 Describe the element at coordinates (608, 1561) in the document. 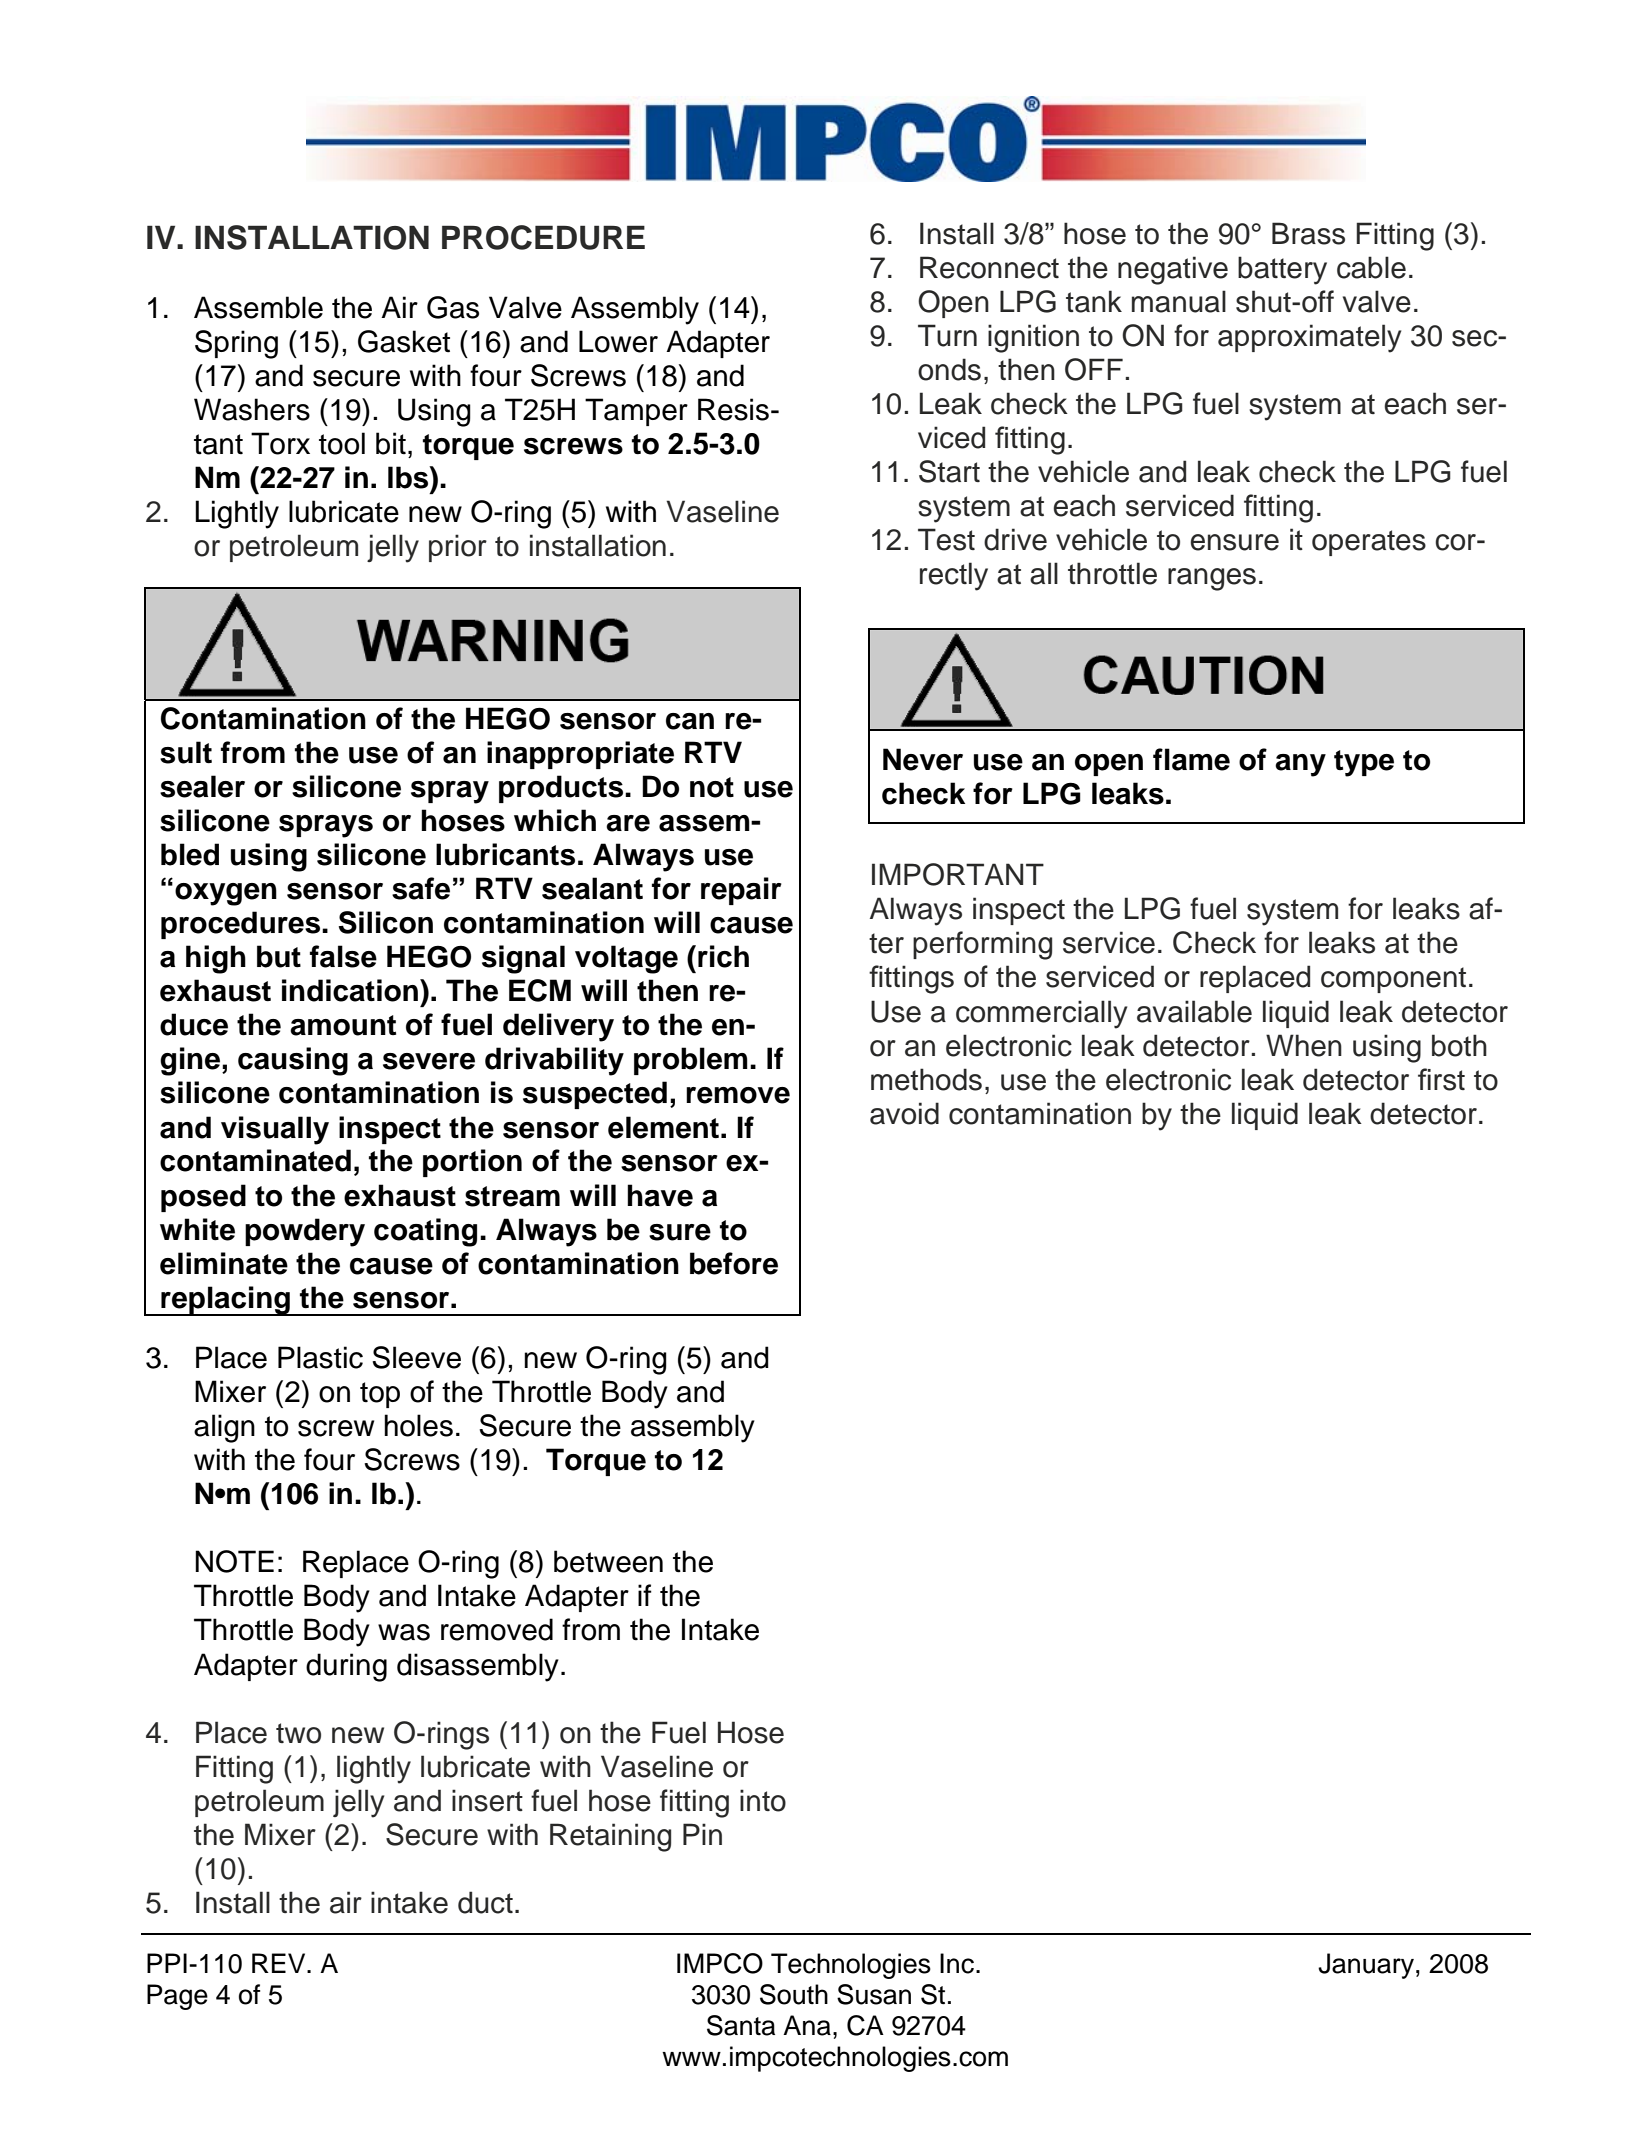

I see `between` at that location.
